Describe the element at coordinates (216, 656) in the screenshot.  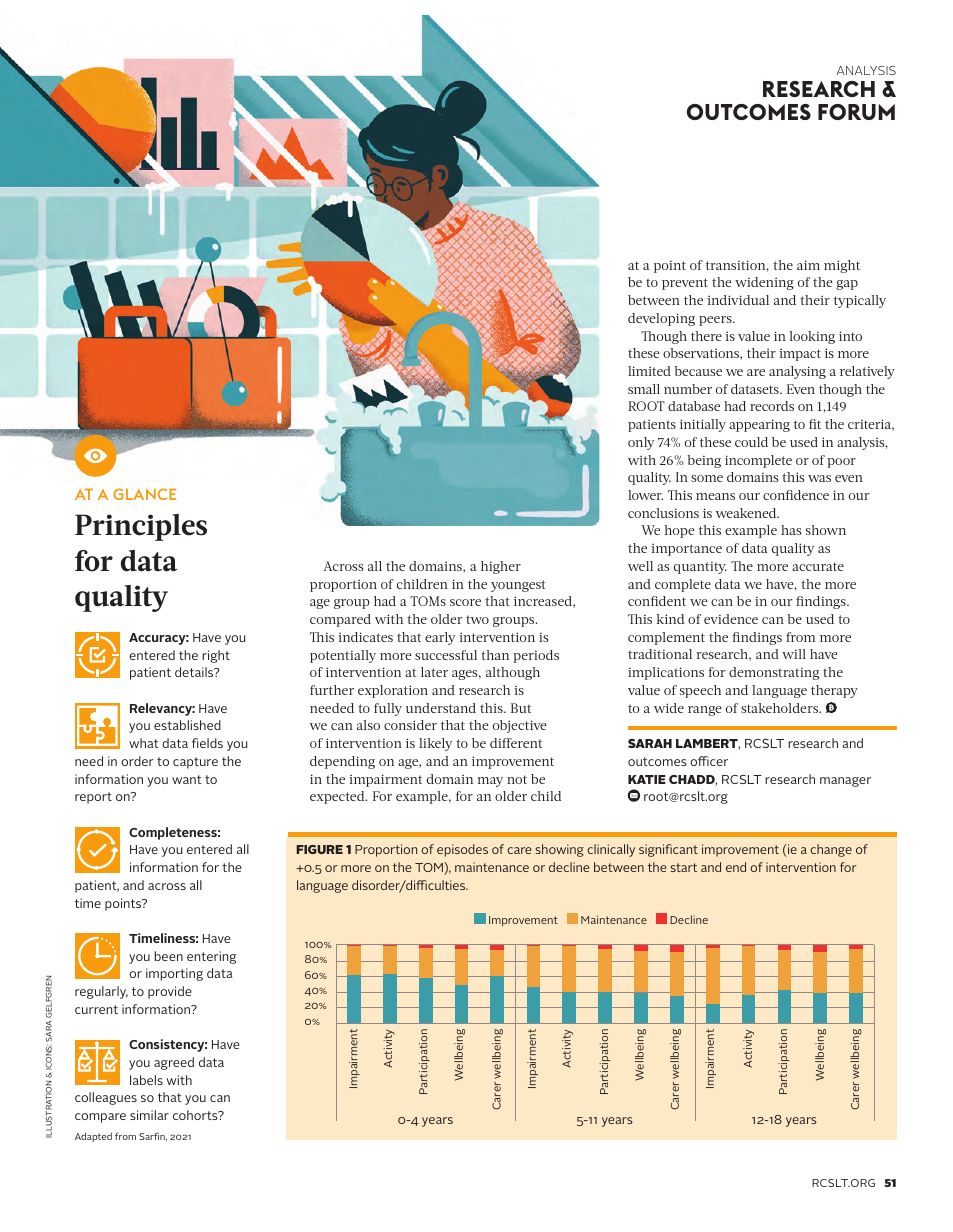
I see `right` at that location.
